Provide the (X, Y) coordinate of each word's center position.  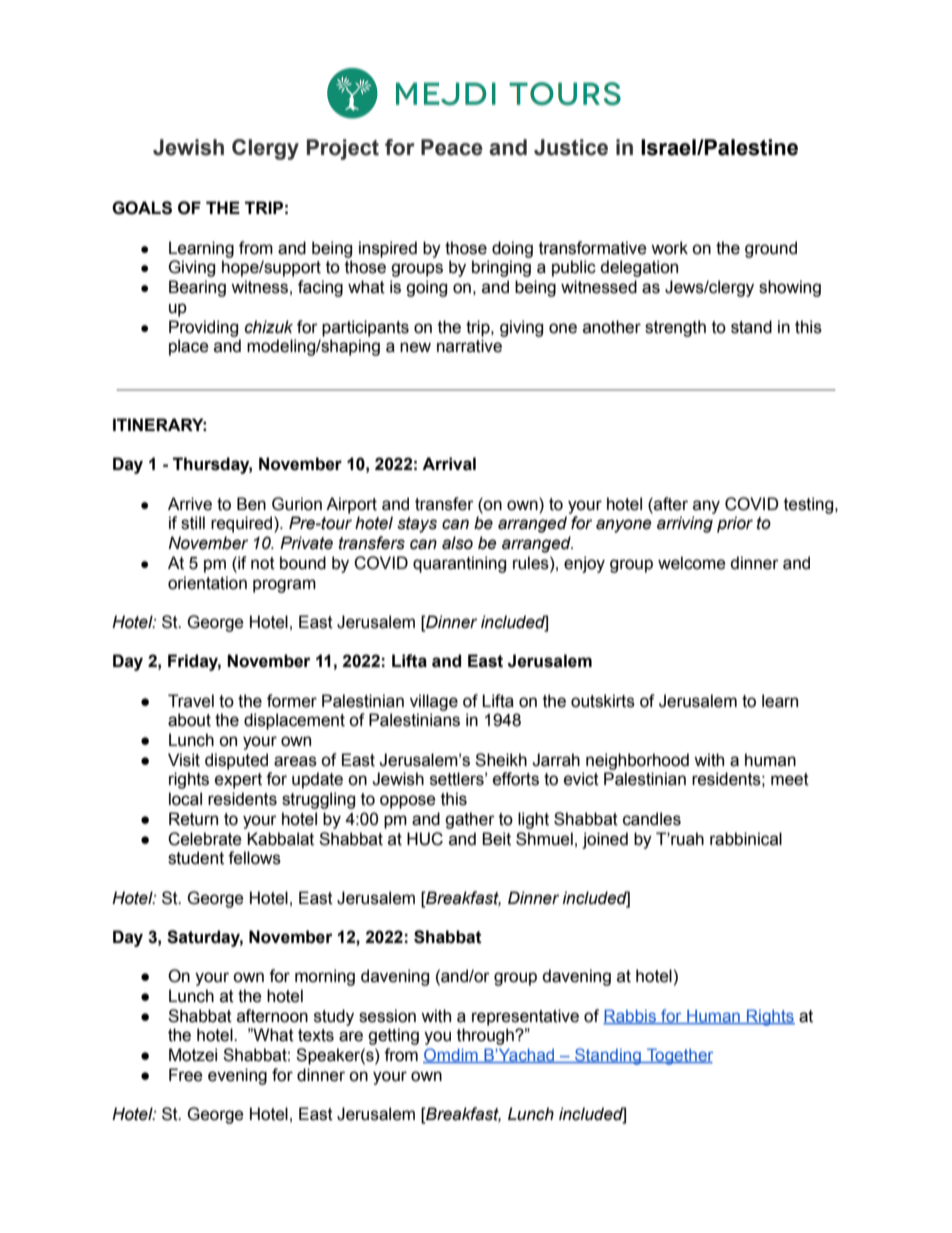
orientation (207, 583)
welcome (692, 563)
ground (771, 249)
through (486, 1036)
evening (237, 1076)
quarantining (459, 564)
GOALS (142, 208)
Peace (452, 147)
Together (679, 1056)
